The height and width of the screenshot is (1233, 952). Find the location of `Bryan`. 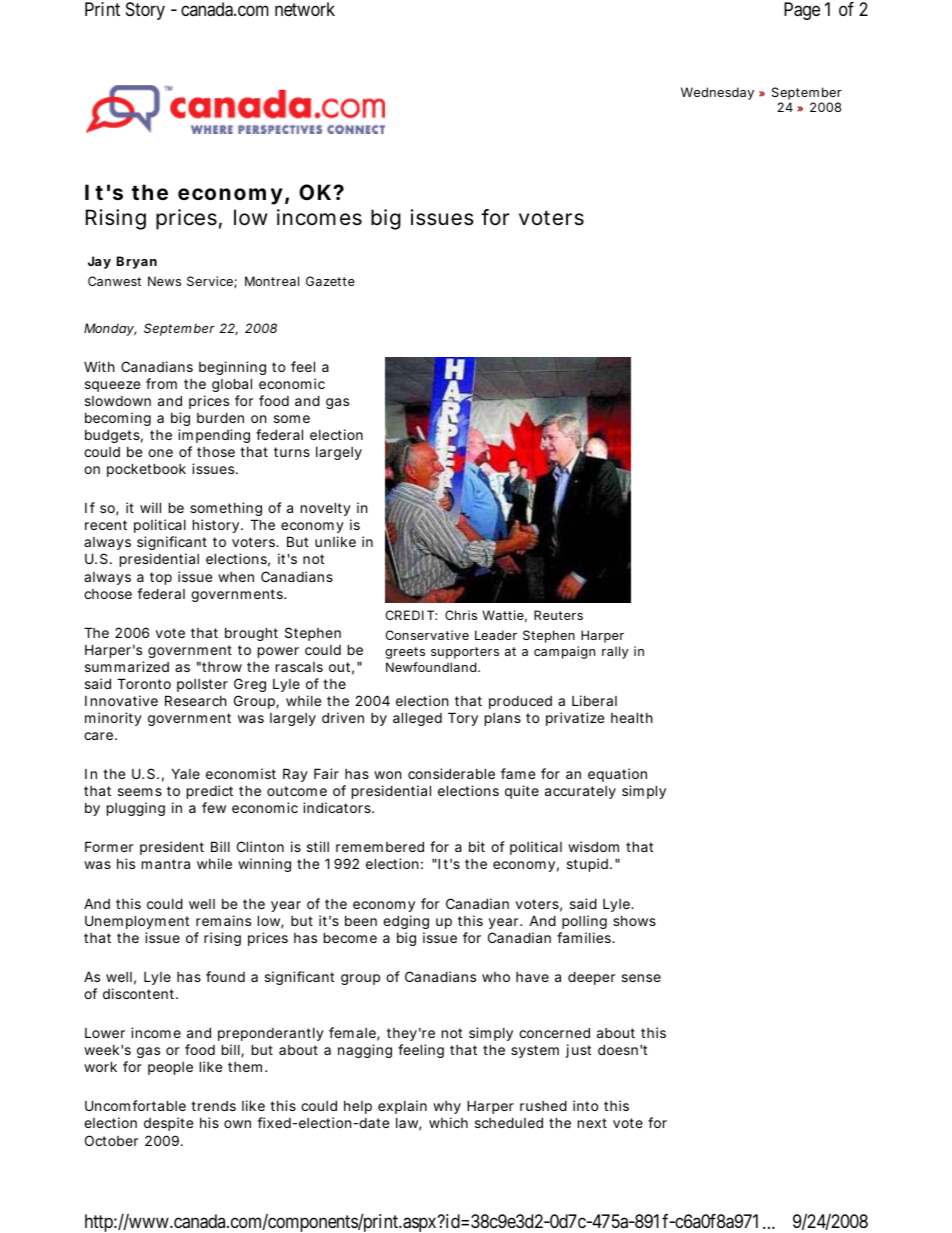

Bryan is located at coordinates (137, 262).
